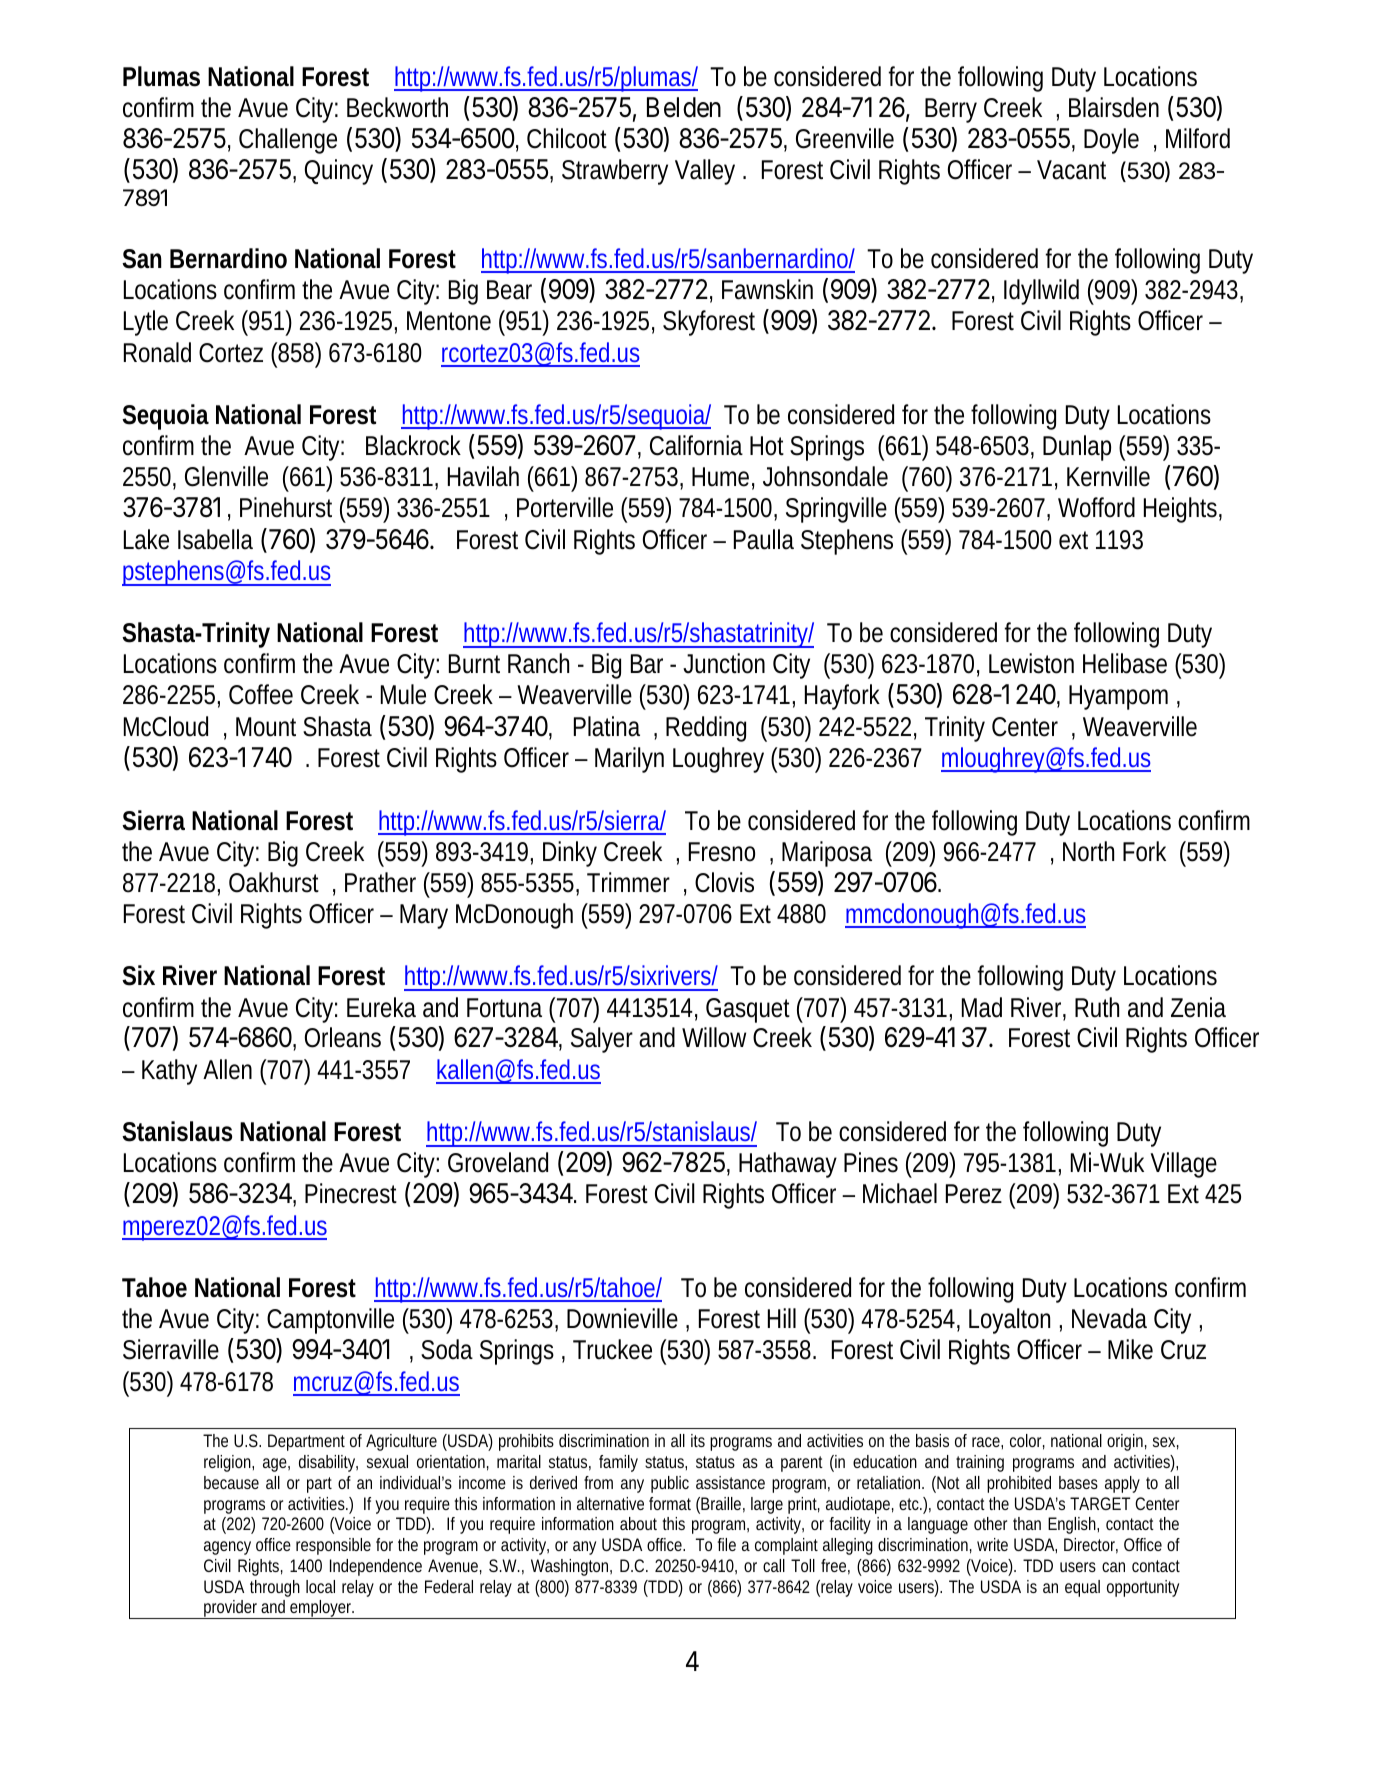  What do you see at coordinates (275, 1588) in the screenshot?
I see `through` at bounding box center [275, 1588].
